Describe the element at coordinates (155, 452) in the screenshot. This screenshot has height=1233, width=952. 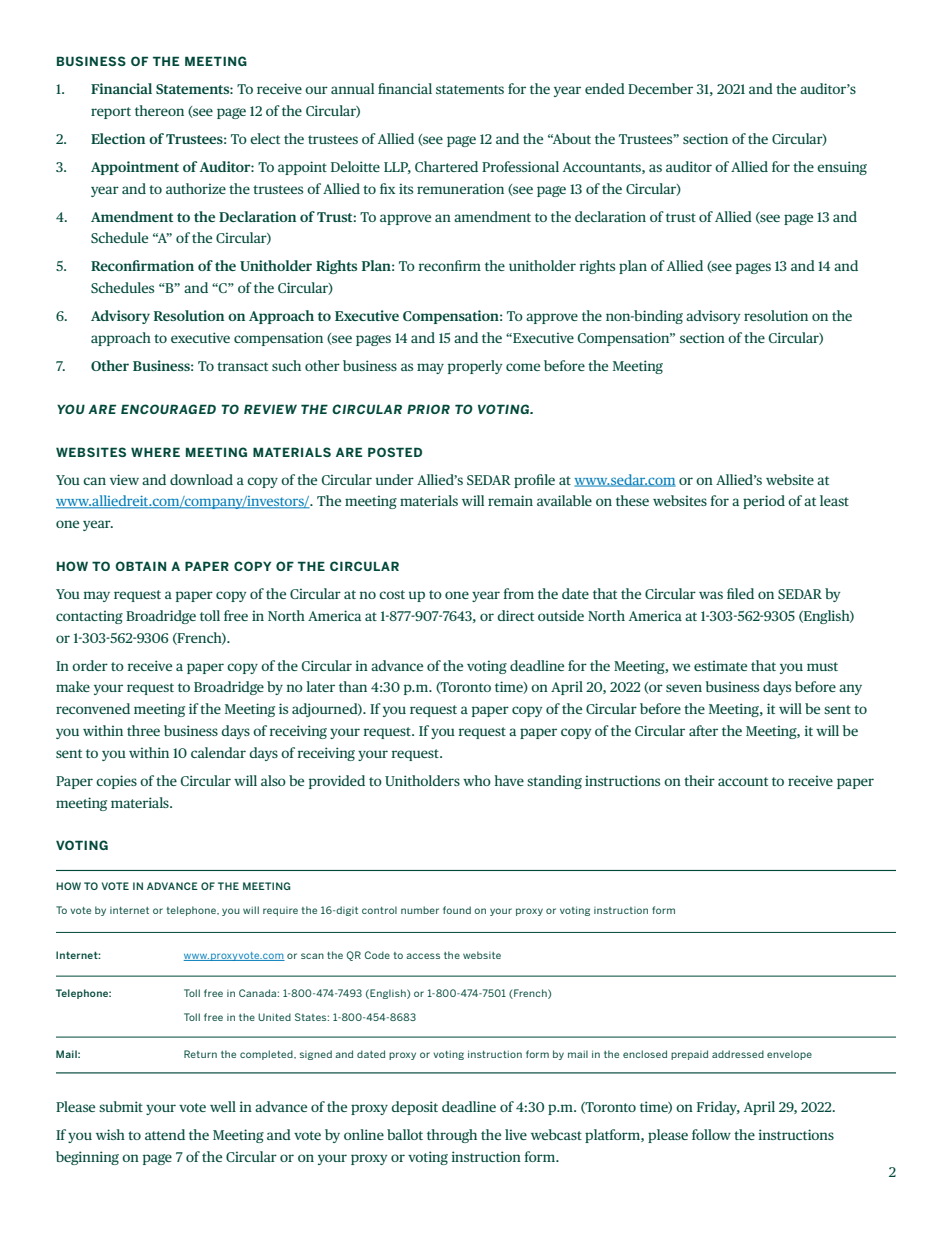
I see `WHERE` at that location.
